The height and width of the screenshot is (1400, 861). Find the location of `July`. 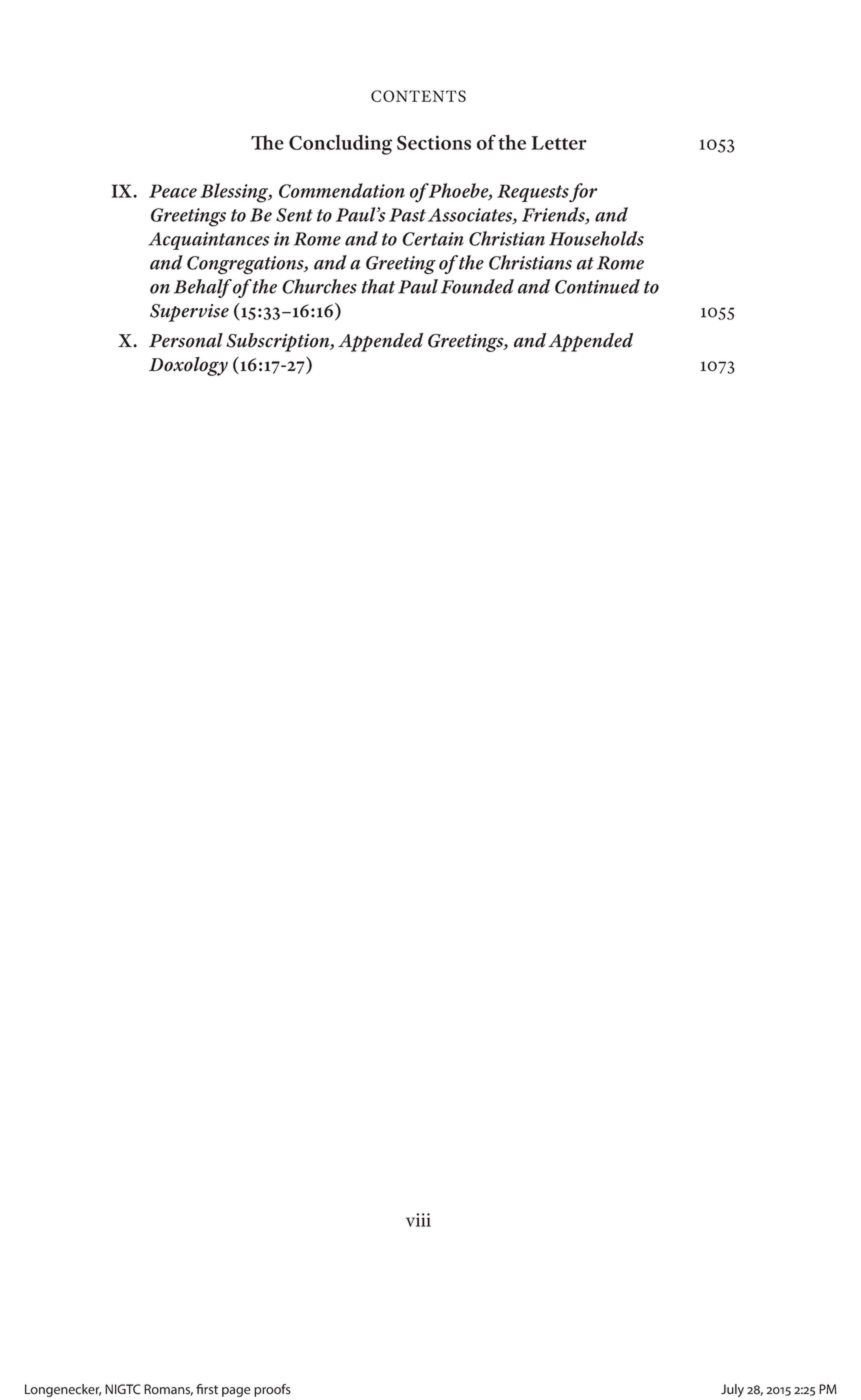

July is located at coordinates (732, 1390).
